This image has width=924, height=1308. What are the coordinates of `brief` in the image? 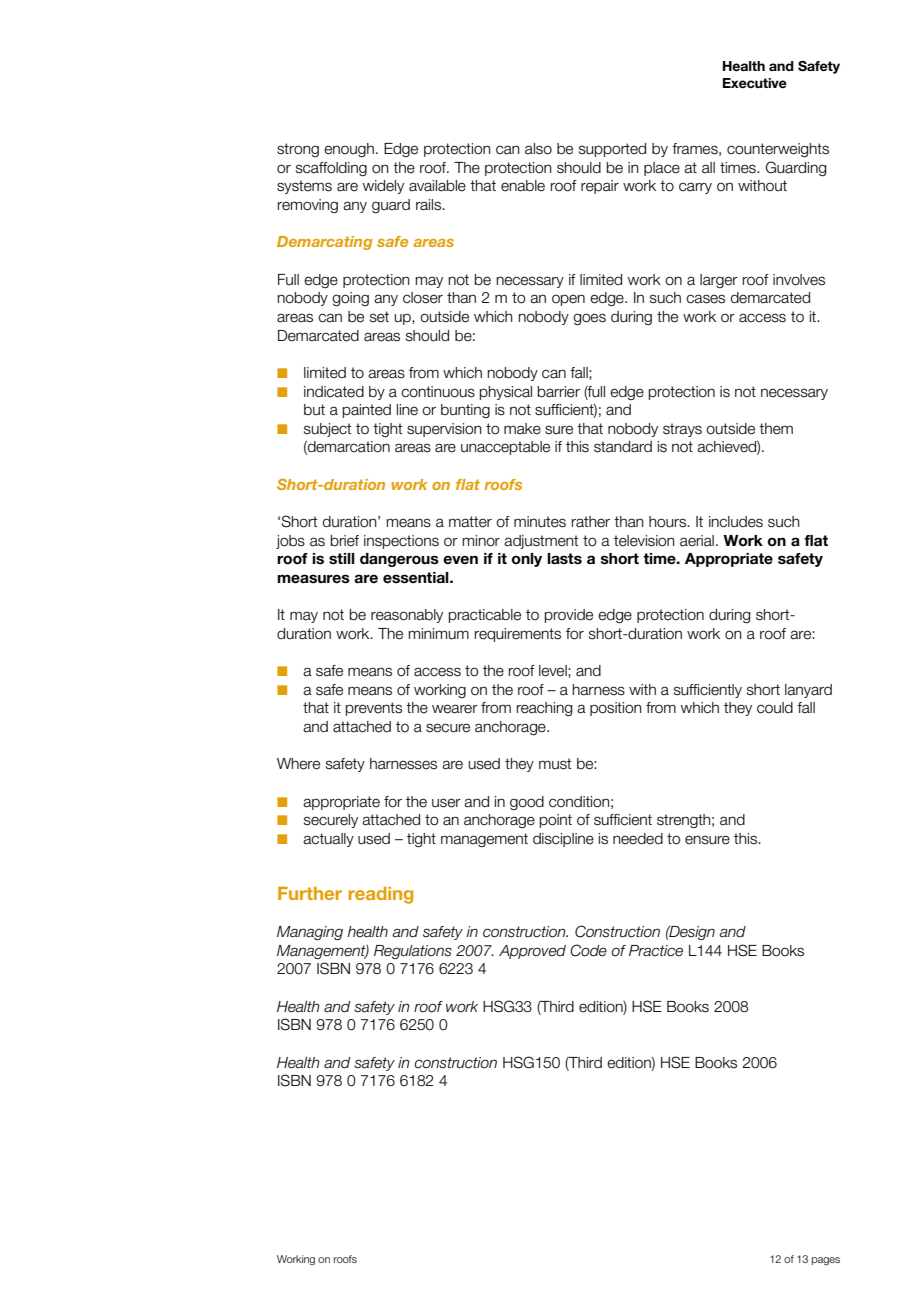 It's located at (345, 541).
